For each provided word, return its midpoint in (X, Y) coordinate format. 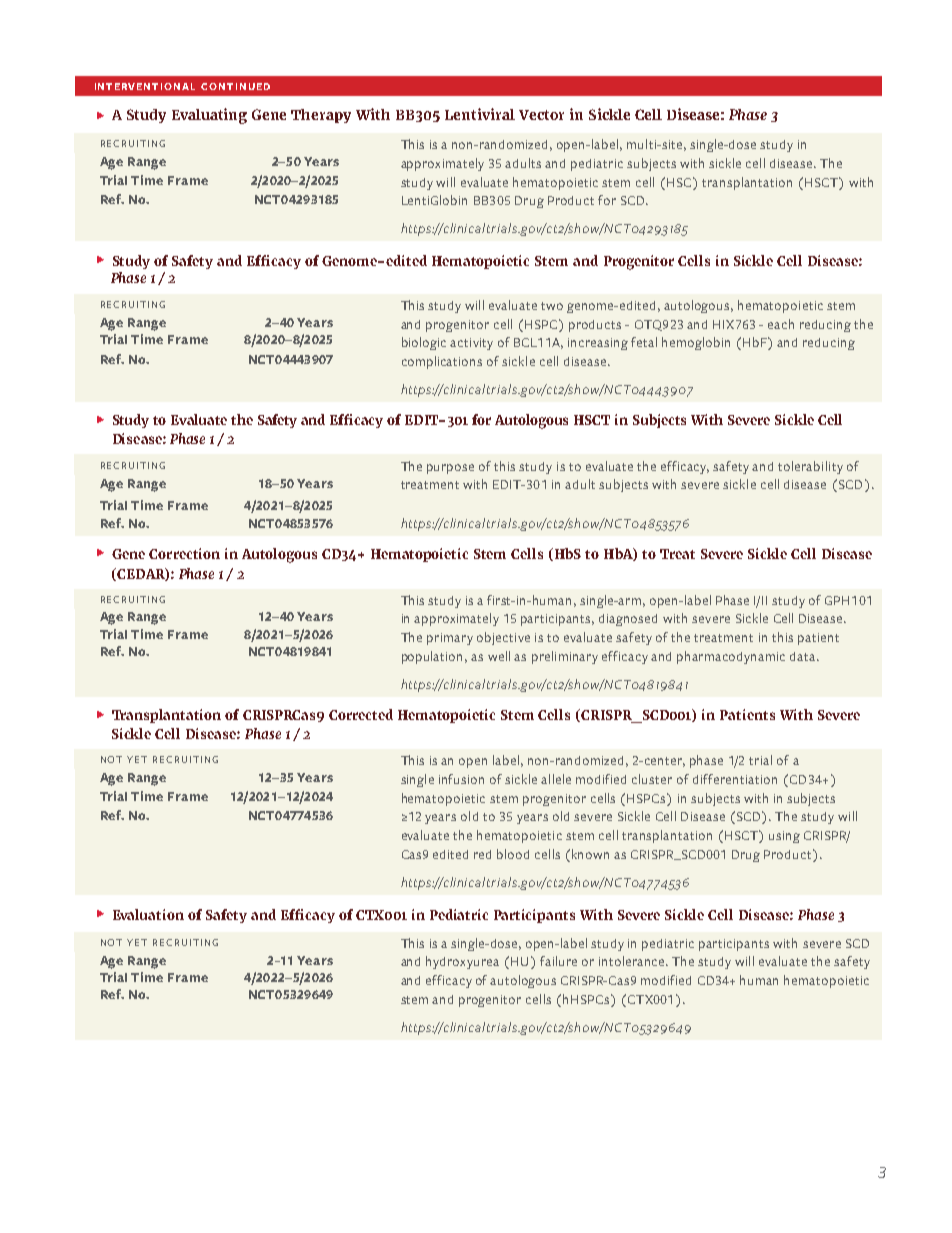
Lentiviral (480, 114)
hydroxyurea (462, 962)
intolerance (633, 961)
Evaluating (209, 116)
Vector (541, 115)
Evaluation (148, 914)
